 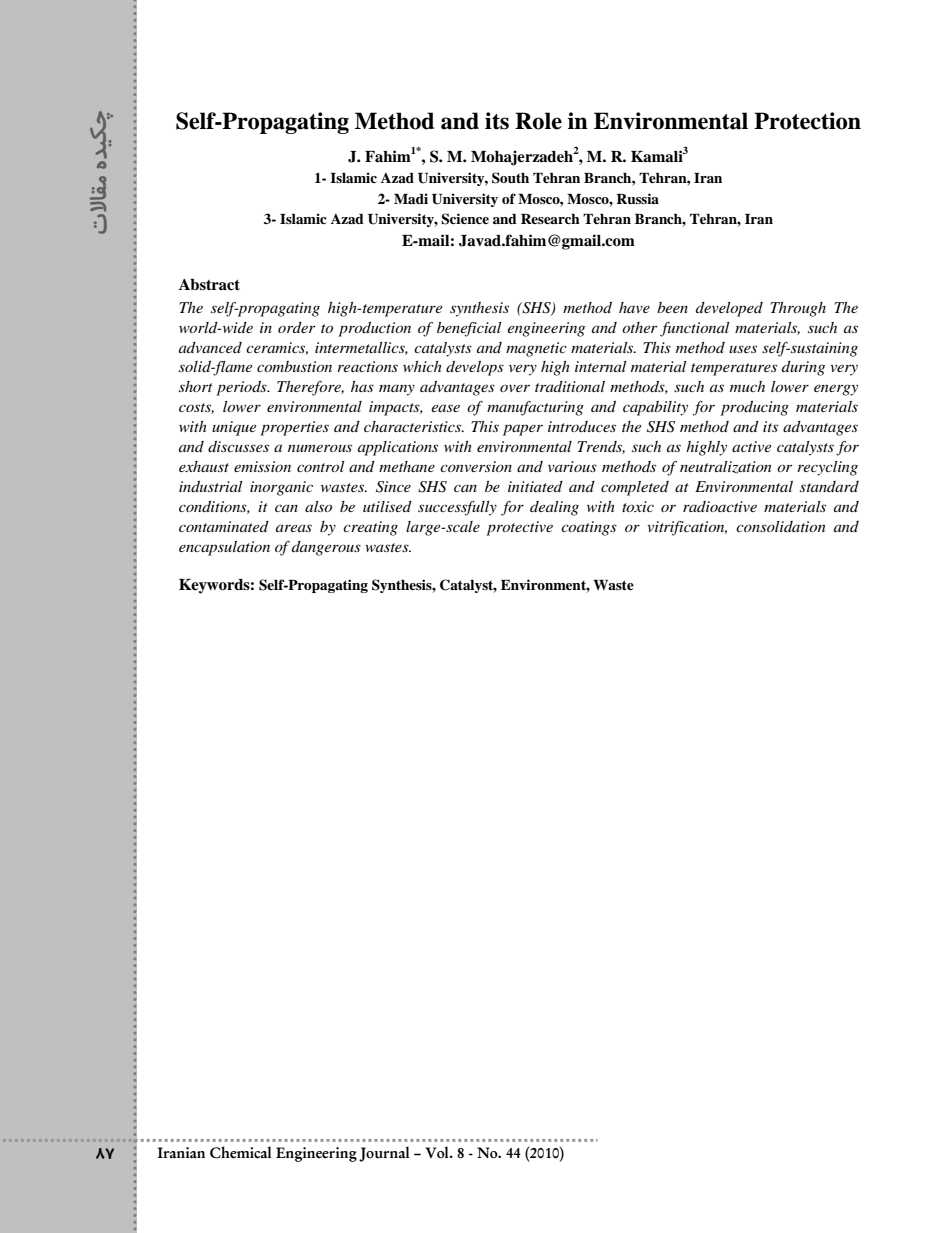 I want to click on vitrification, so click(x=687, y=528).
